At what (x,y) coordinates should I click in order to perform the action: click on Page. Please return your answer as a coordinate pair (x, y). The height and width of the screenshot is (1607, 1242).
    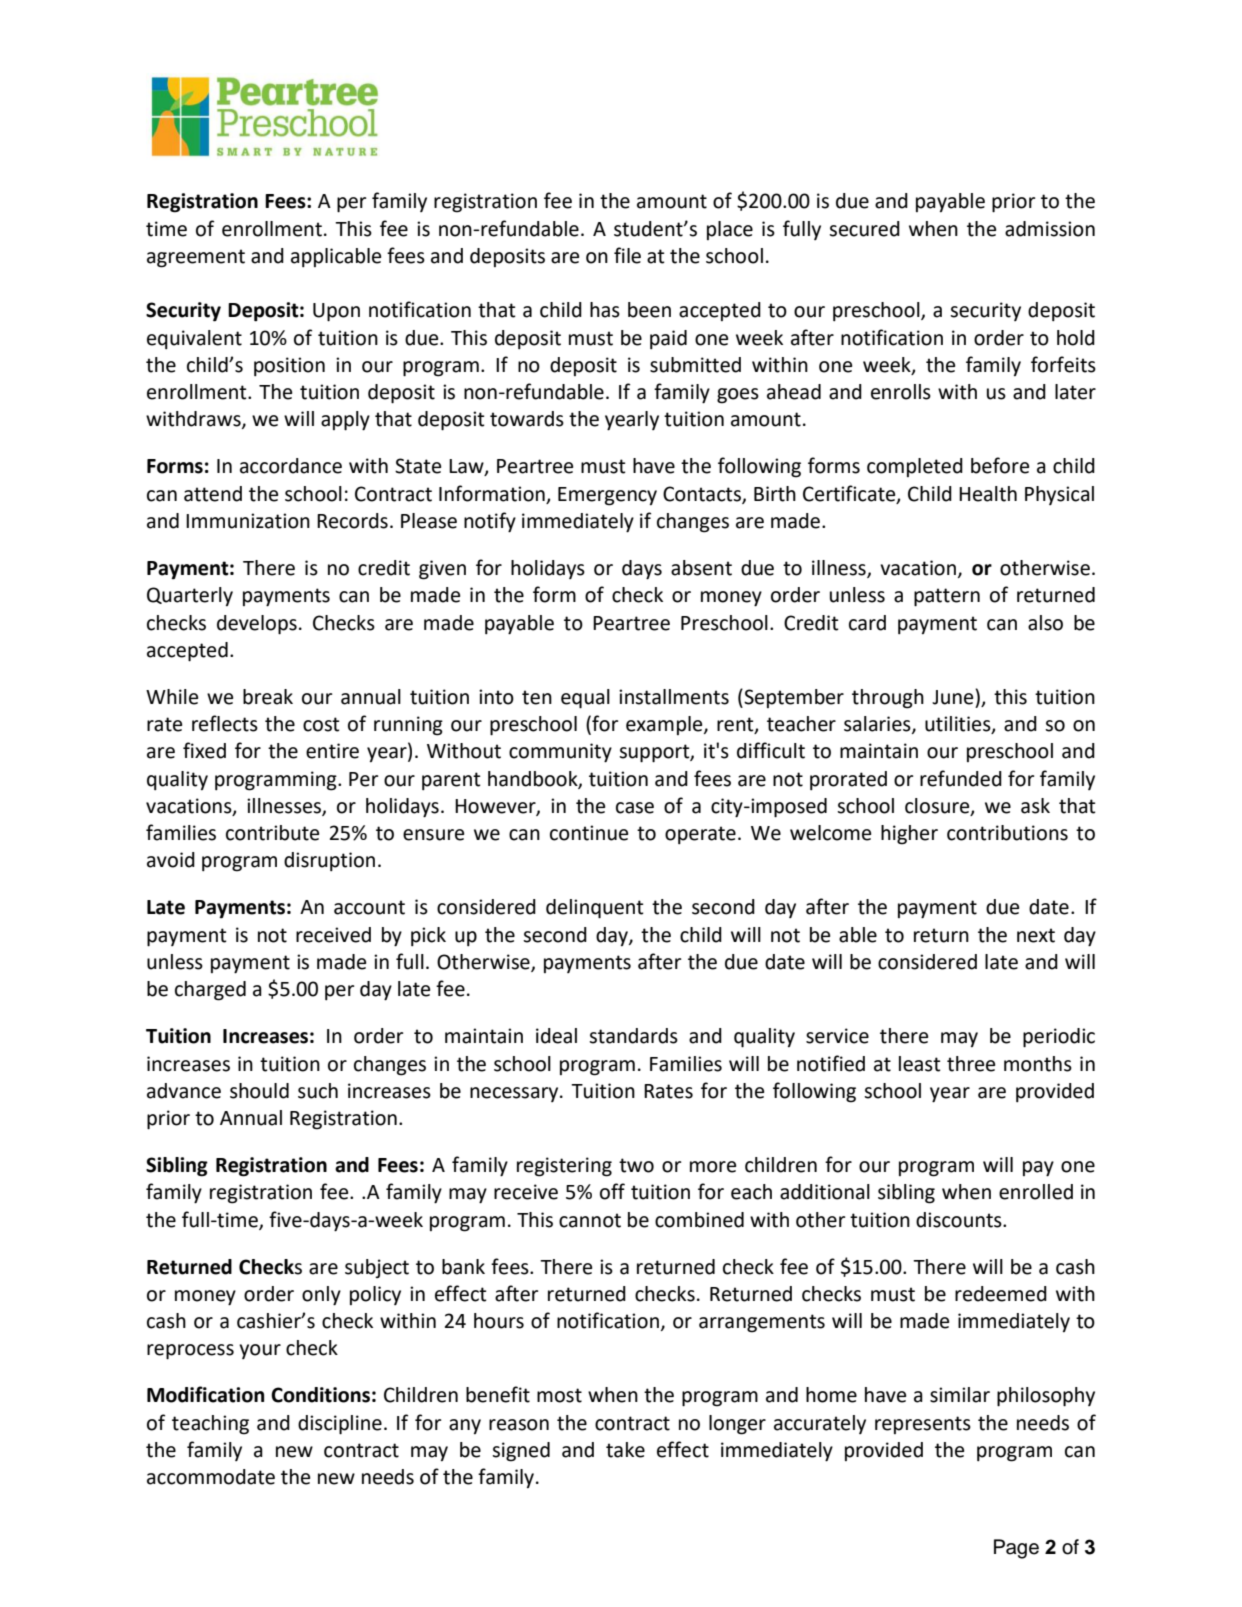
    Looking at the image, I should click on (1016, 1549).
